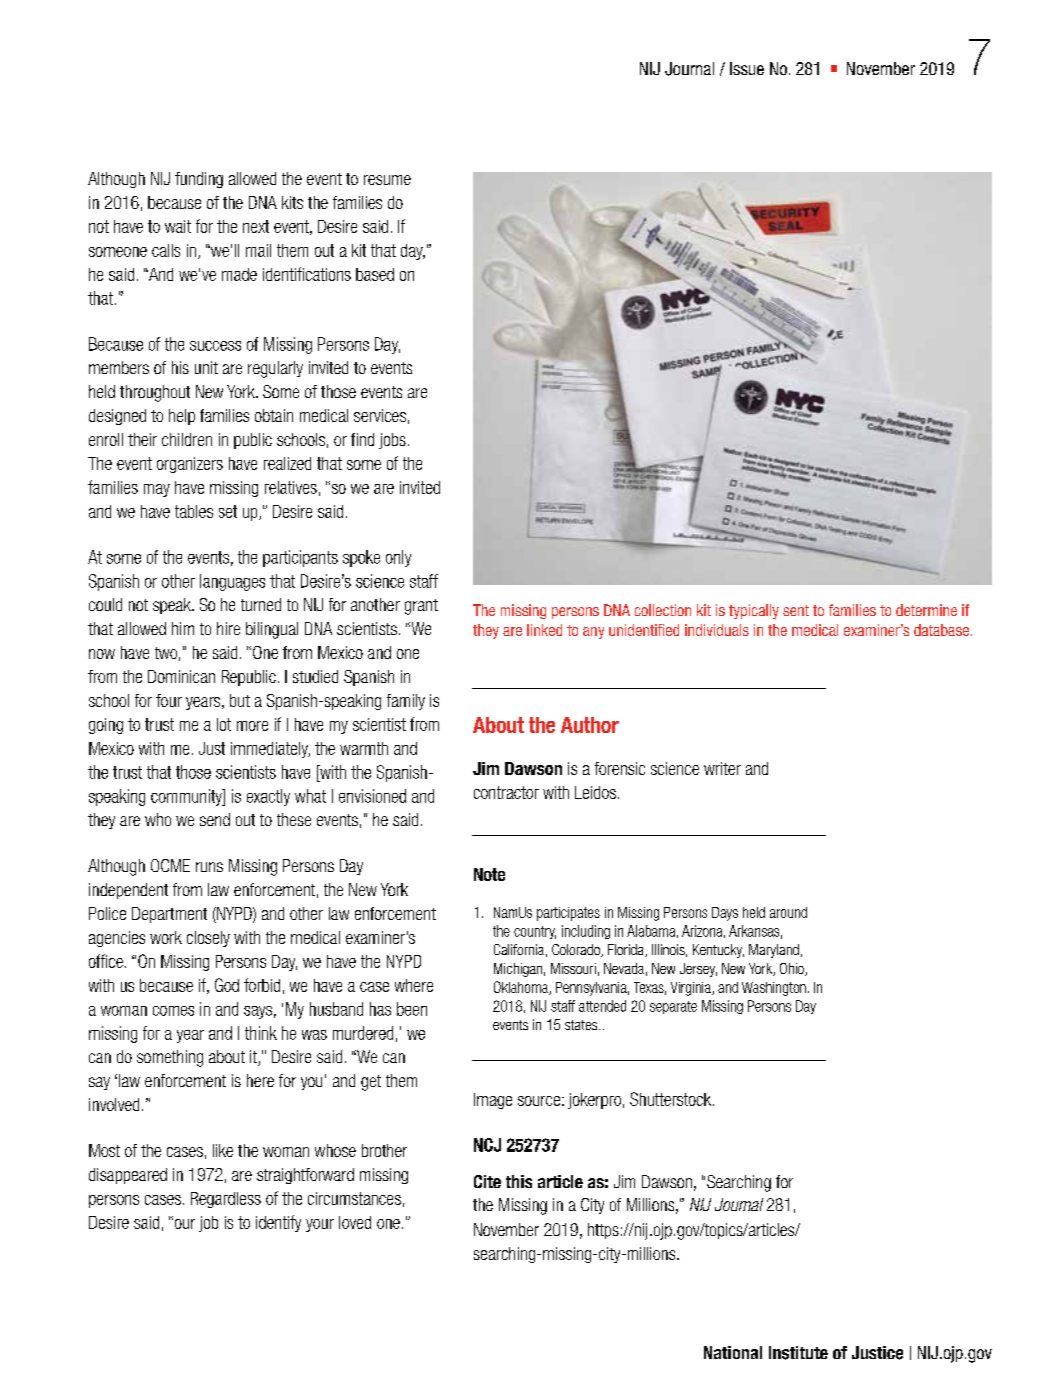 Image resolution: width=1058 pixels, height=1389 pixels. I want to click on Author, so click(590, 725).
